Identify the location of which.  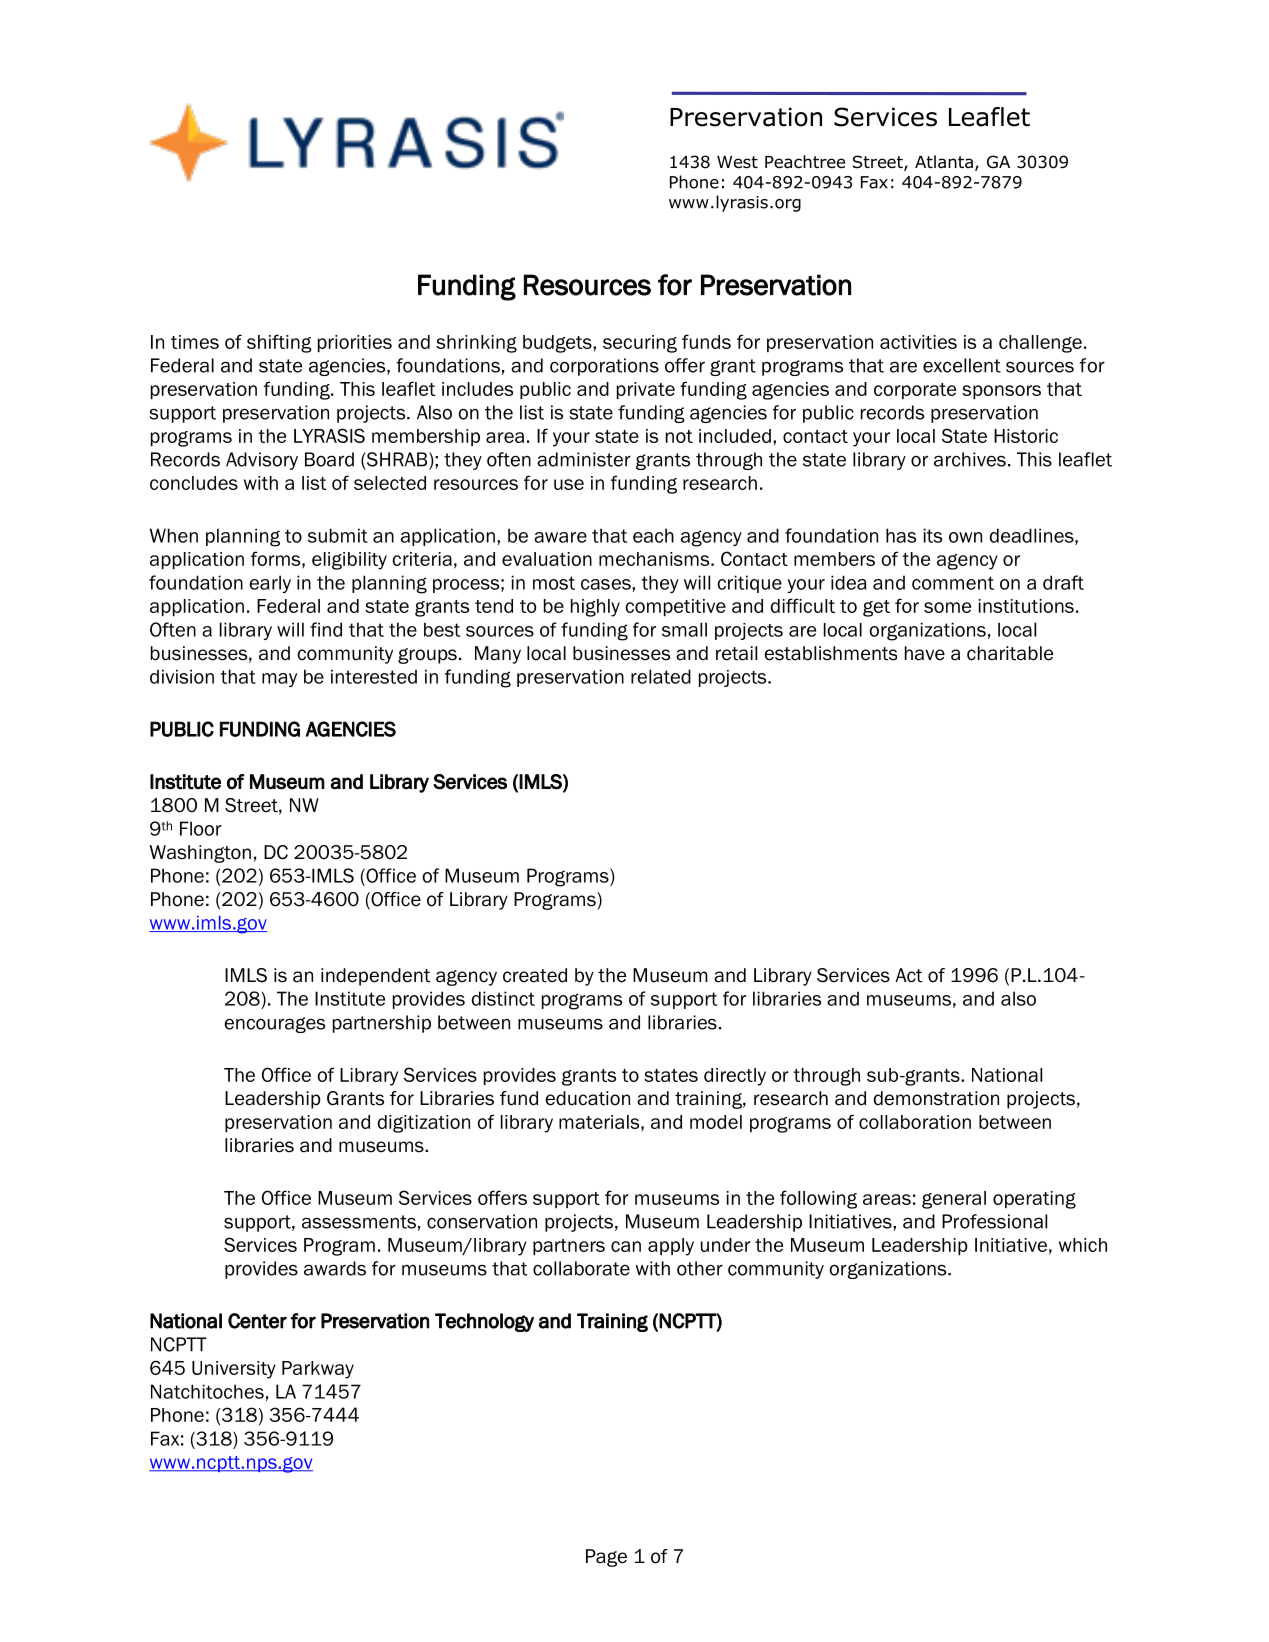
(1083, 1245).
